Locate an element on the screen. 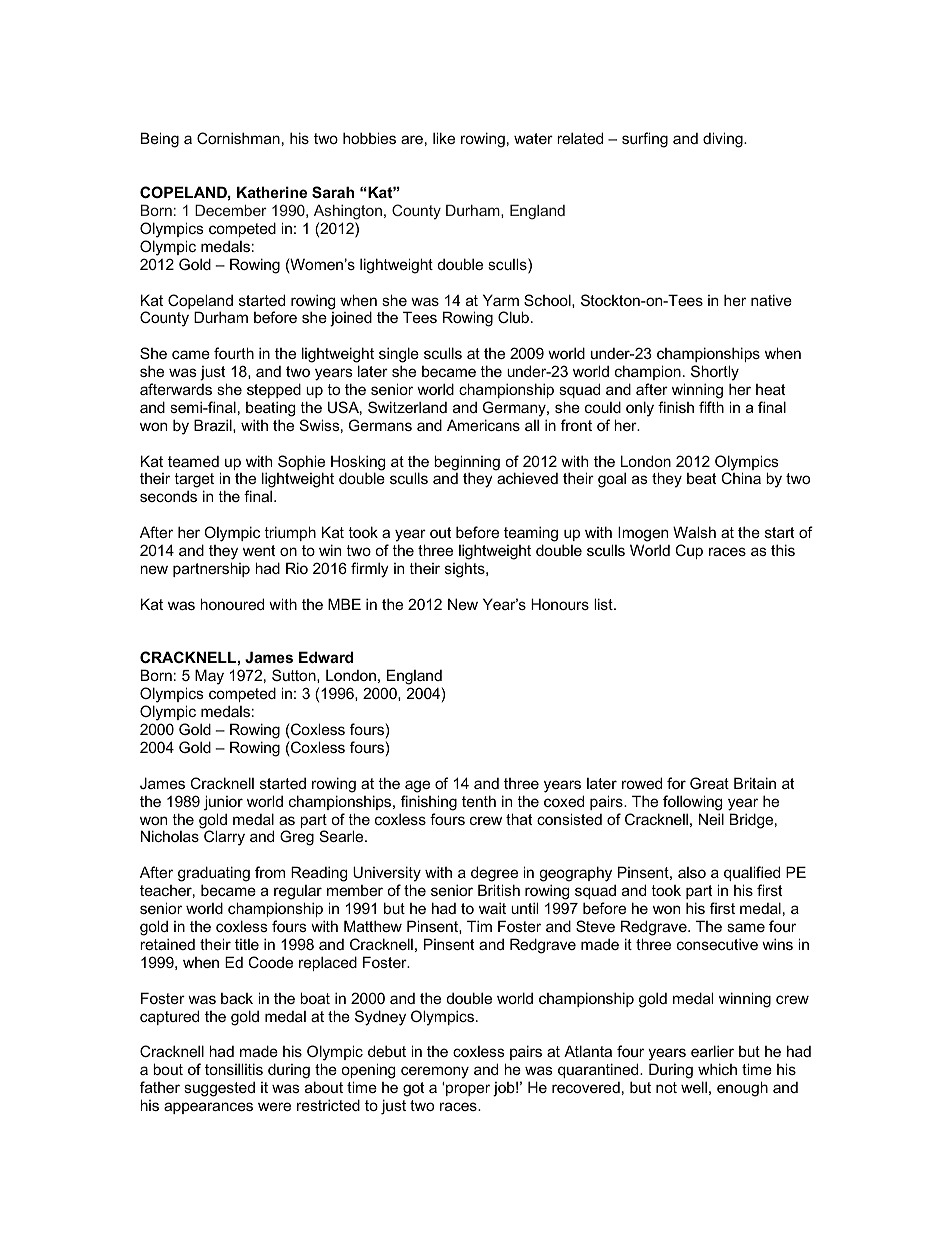 Image resolution: width=952 pixels, height=1233 pixels. stepped is located at coordinates (274, 390).
